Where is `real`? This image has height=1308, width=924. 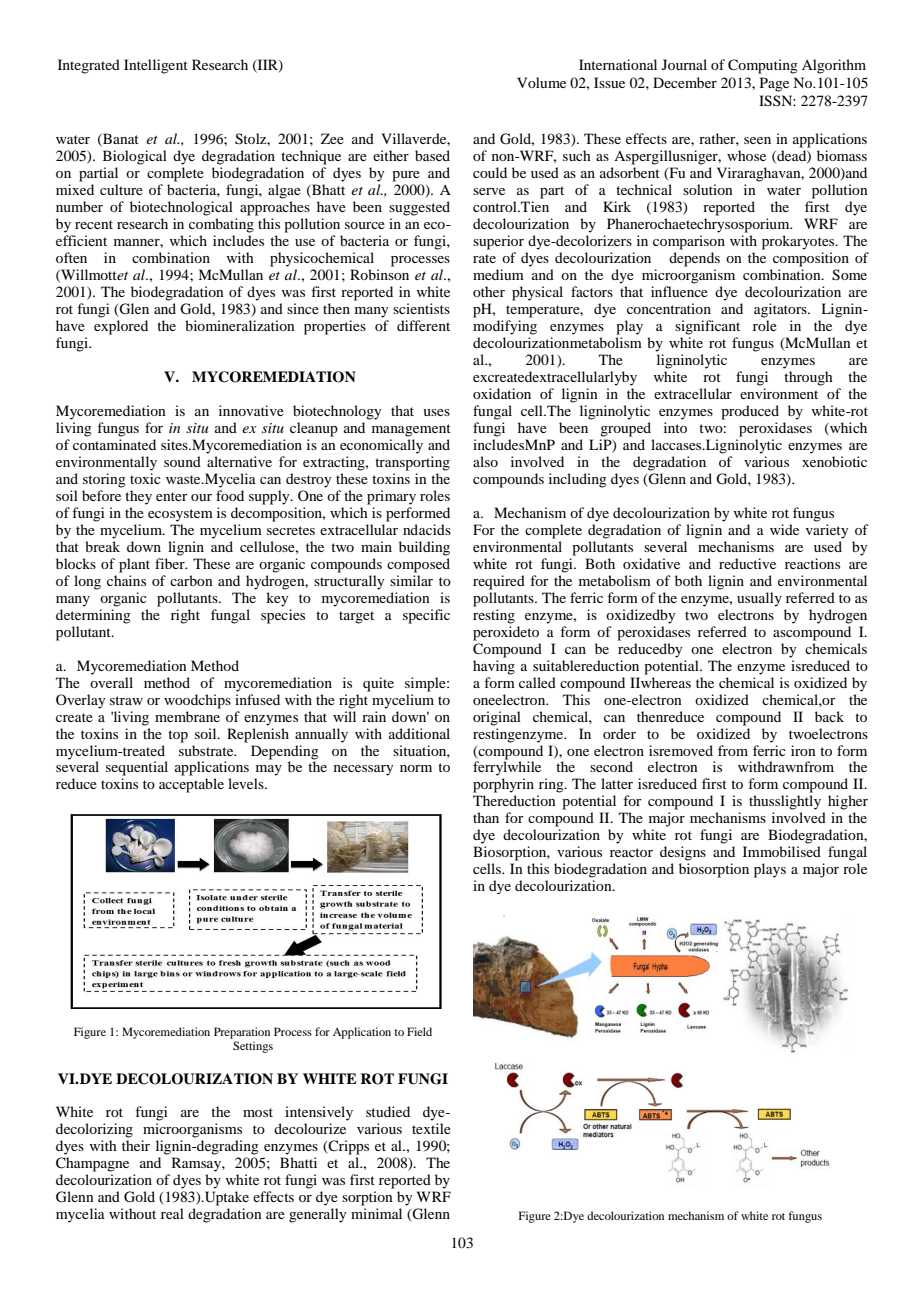 real is located at coordinates (172, 1213).
